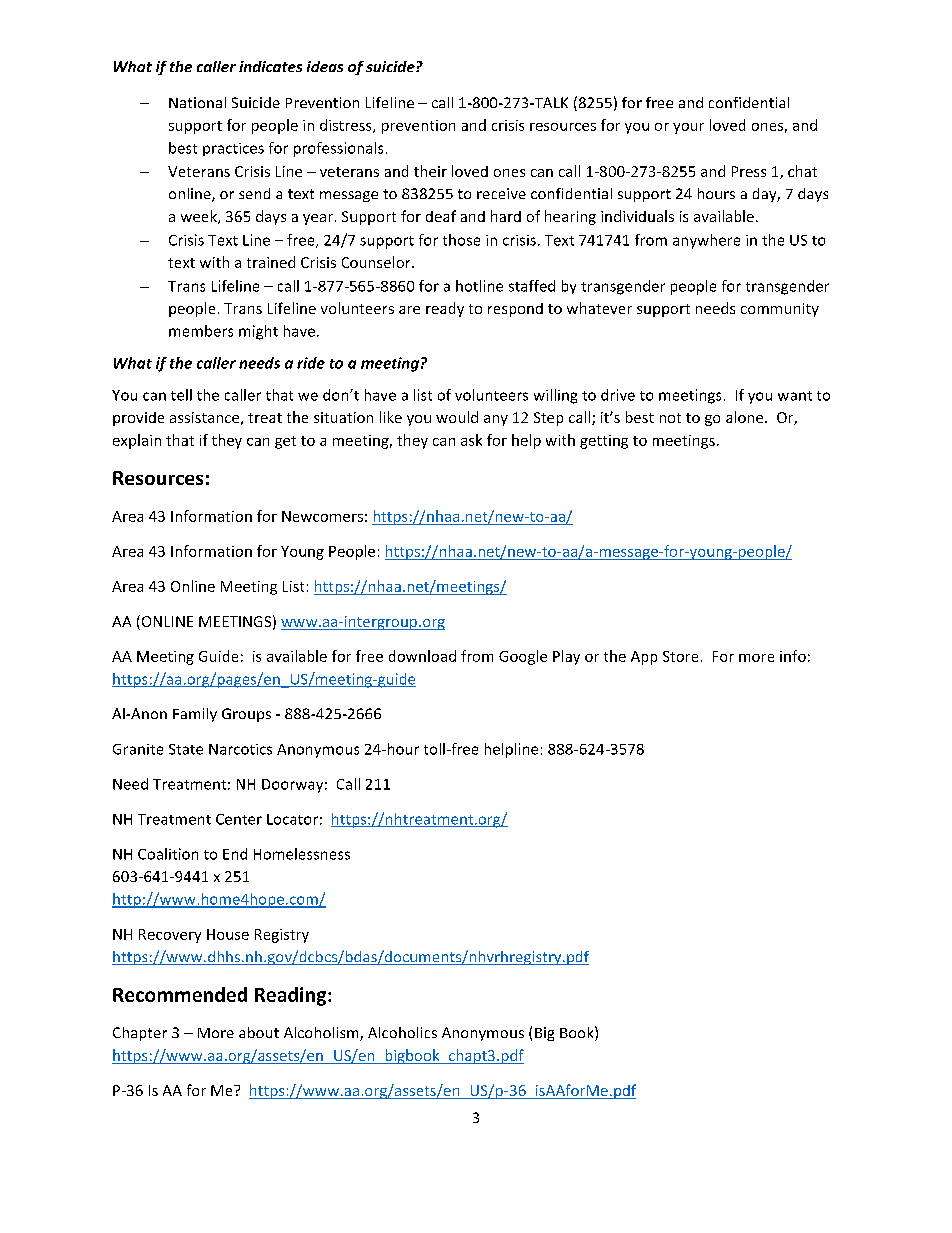 The height and width of the screenshot is (1233, 952). What do you see at coordinates (195, 715) in the screenshot?
I see `Family` at bounding box center [195, 715].
